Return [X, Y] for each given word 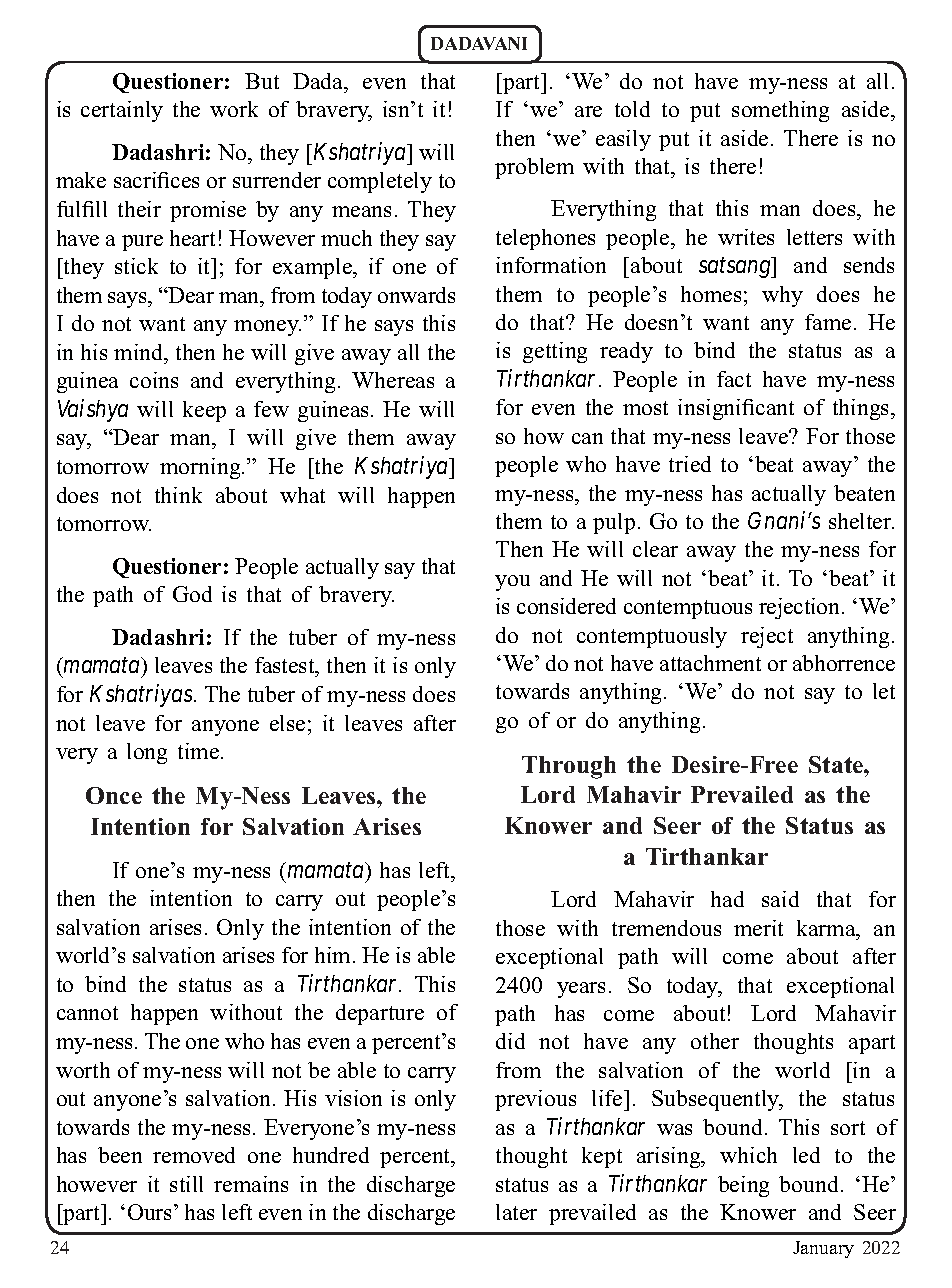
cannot [87, 1013]
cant [775, 408]
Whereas [393, 380]
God [192, 594]
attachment [710, 663]
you [512, 583]
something [780, 111]
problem [534, 168]
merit [758, 928]
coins [154, 380]
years [581, 990]
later [516, 1212]
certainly [122, 111]
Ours [151, 1212]
